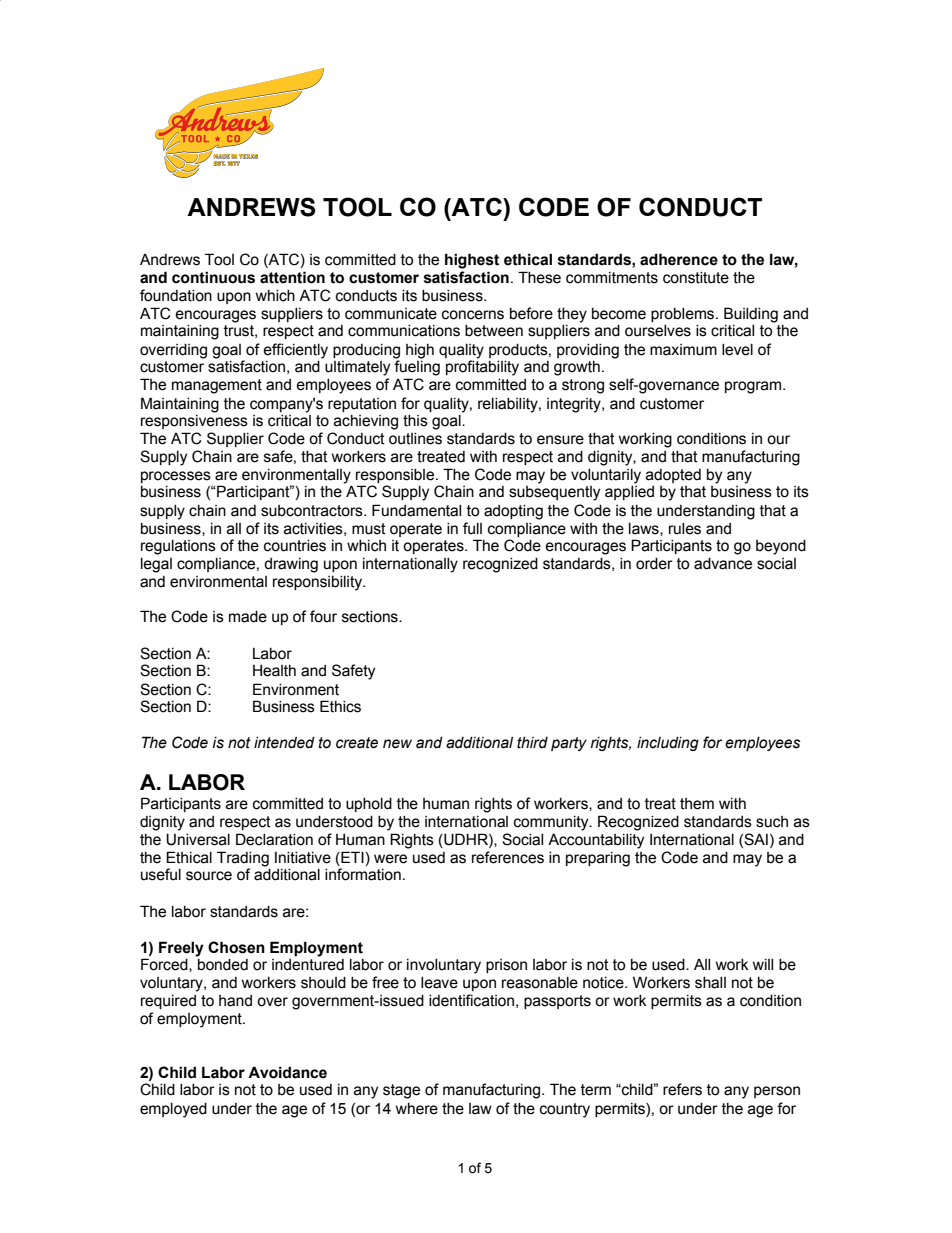  What do you see at coordinates (417, 1109) in the screenshot?
I see `where` at bounding box center [417, 1109].
